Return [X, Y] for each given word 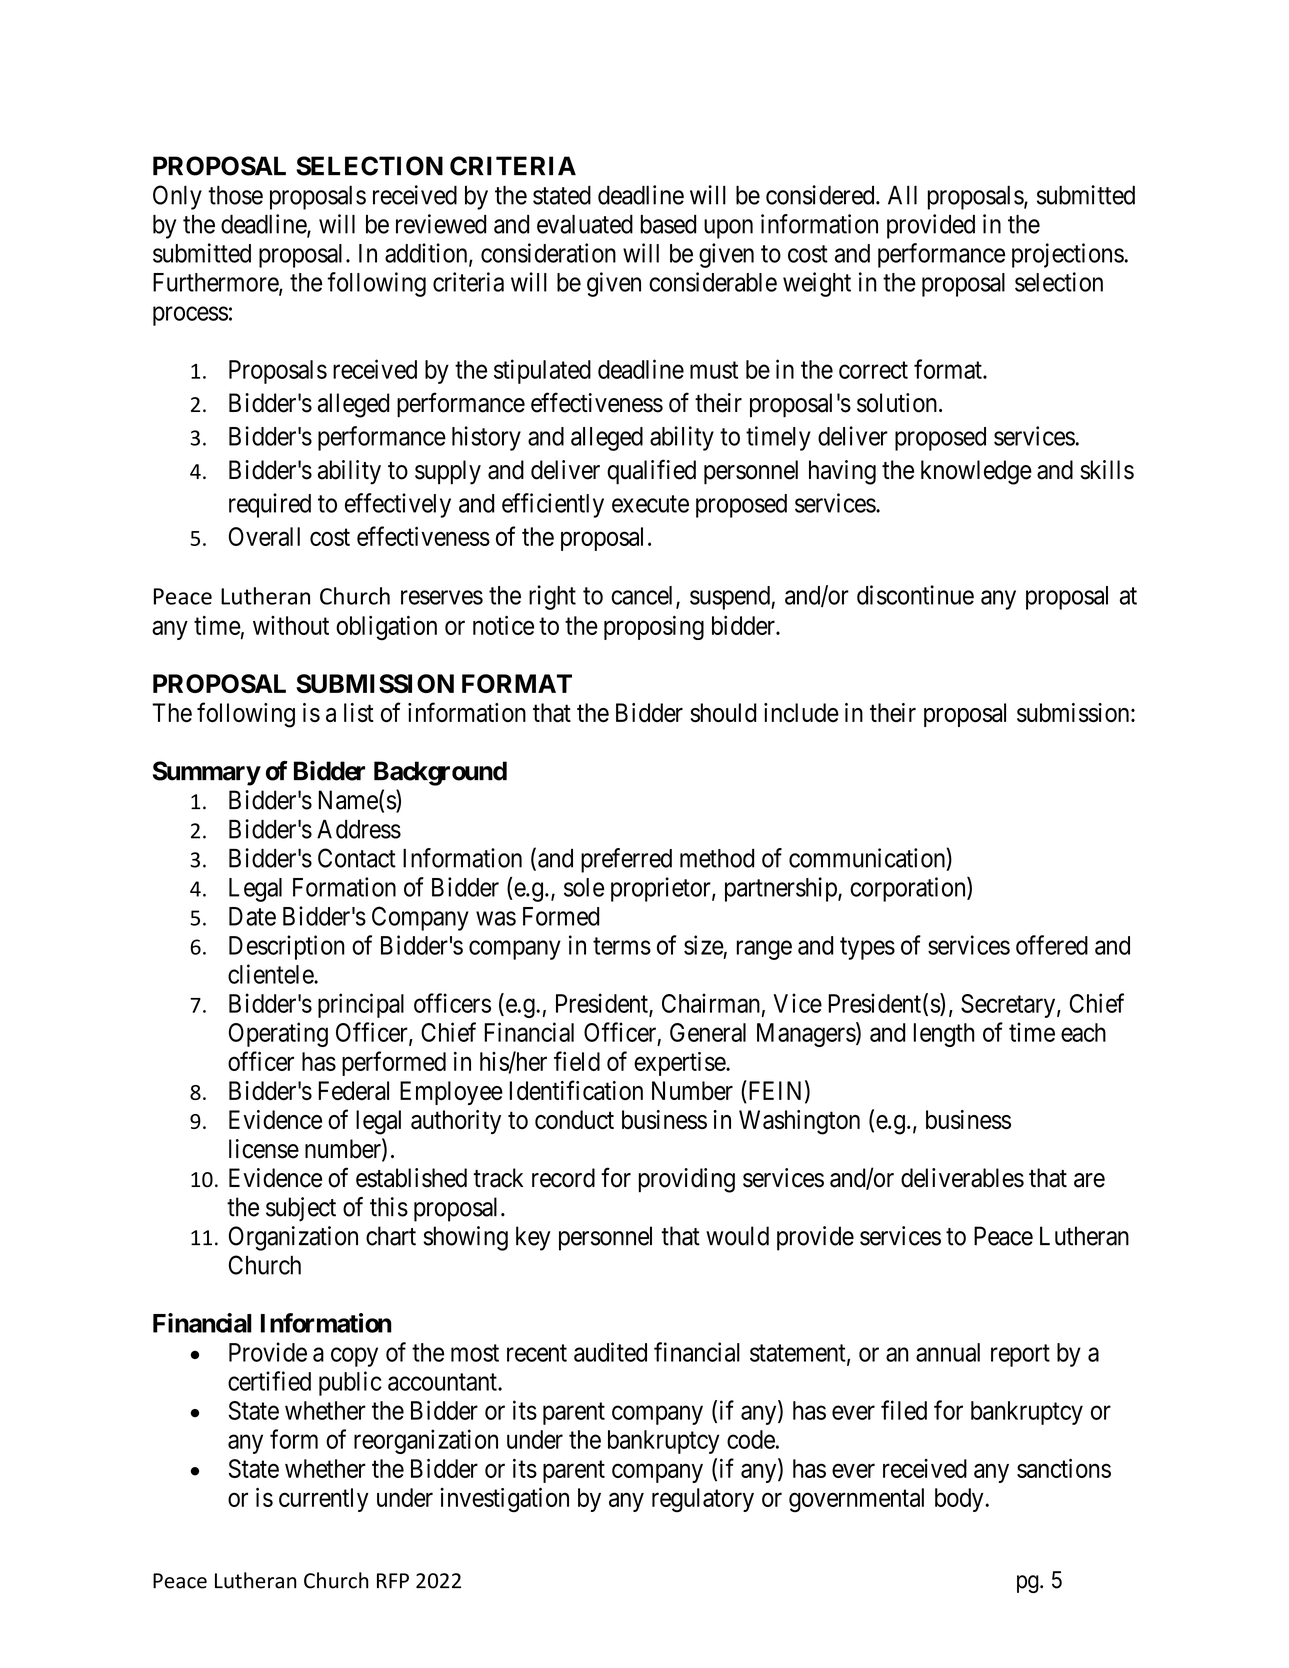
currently [324, 1500]
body [960, 1500]
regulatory [703, 1500]
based [668, 224]
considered [821, 195]
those [235, 195]
